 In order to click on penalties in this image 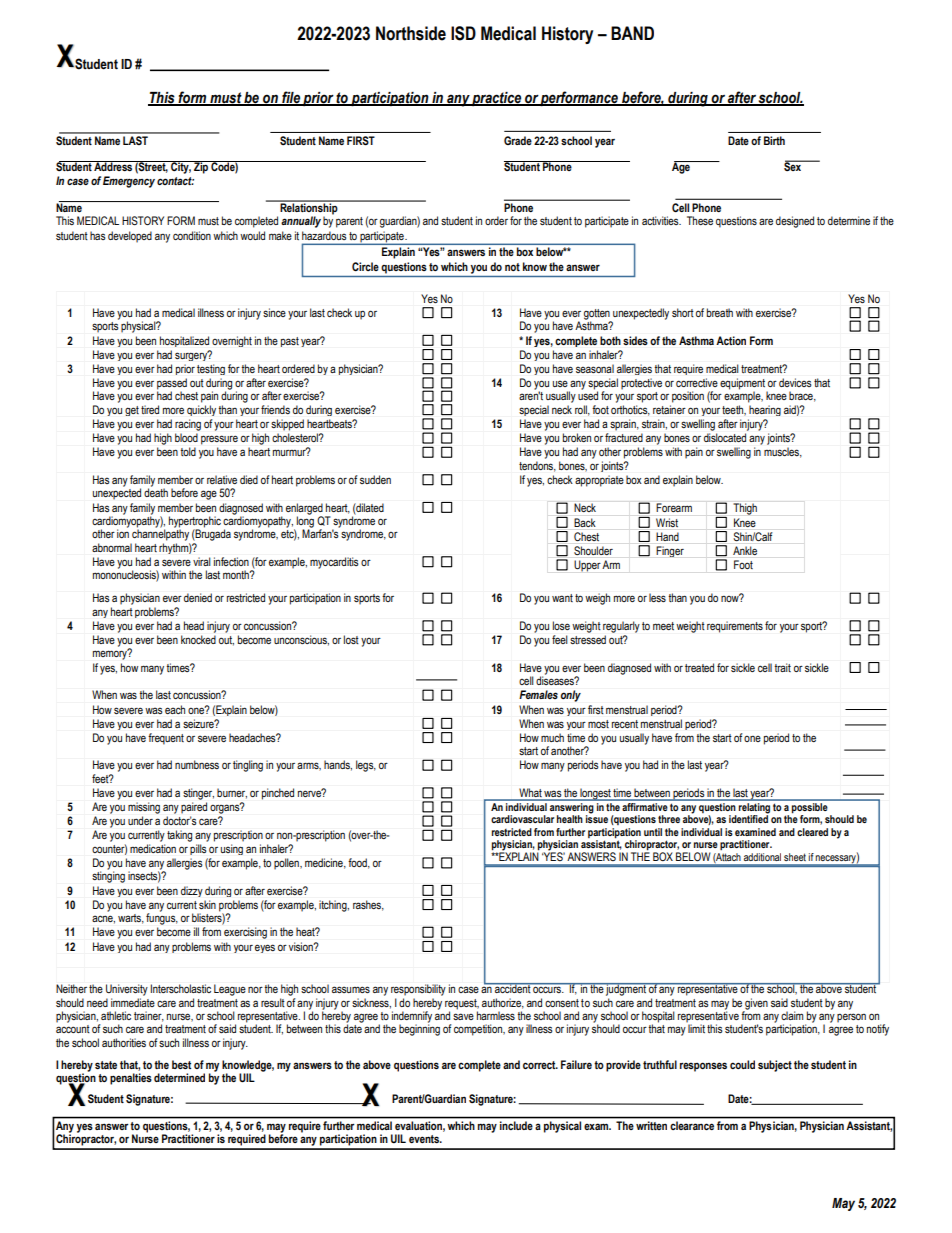, I will do `click(131, 1079)`.
